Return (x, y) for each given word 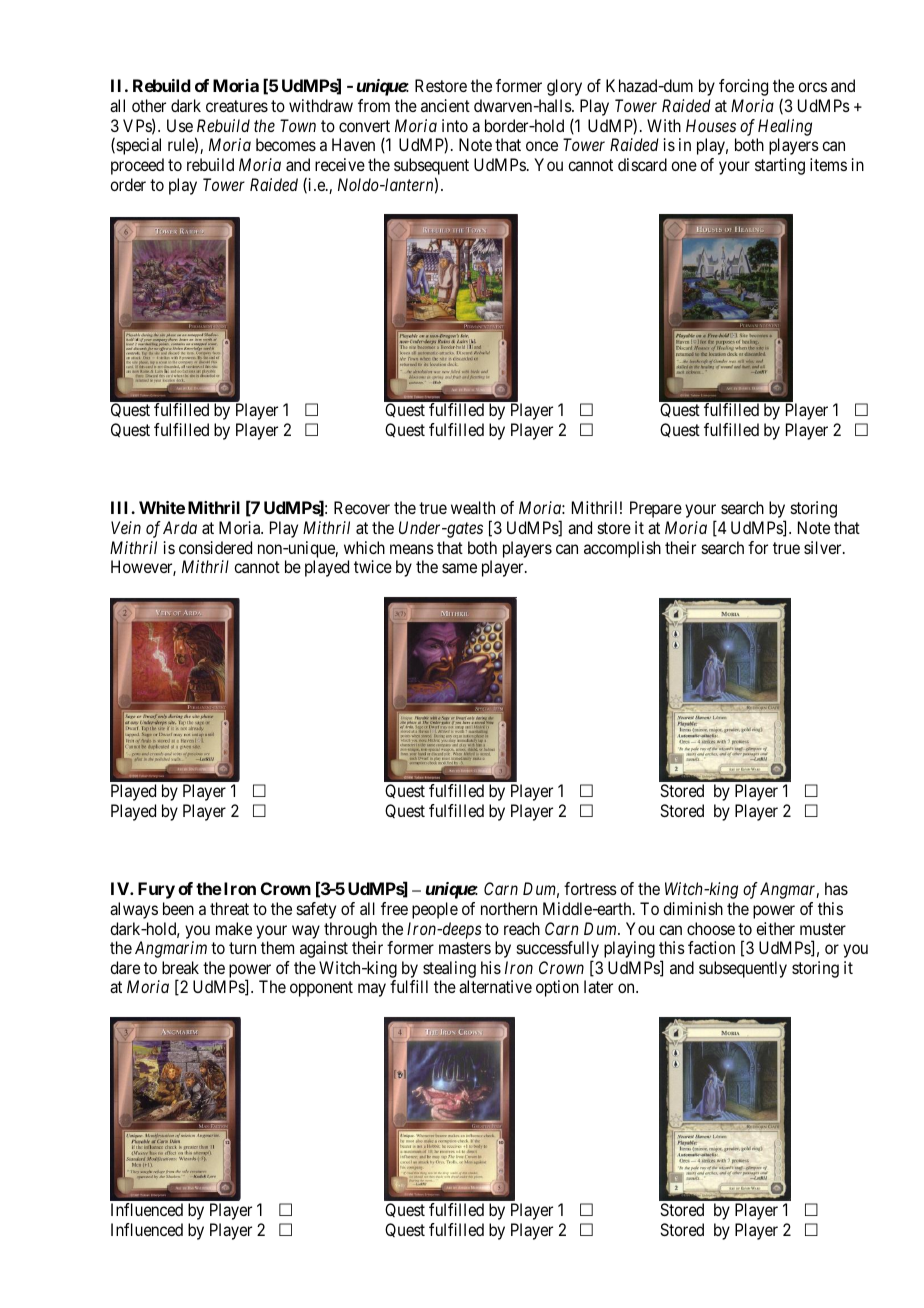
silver (824, 547)
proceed (137, 166)
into (455, 125)
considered (215, 547)
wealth (473, 507)
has (836, 888)
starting (780, 166)
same (459, 568)
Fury (156, 890)
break (180, 967)
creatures (237, 106)
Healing (785, 127)
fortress (590, 888)
